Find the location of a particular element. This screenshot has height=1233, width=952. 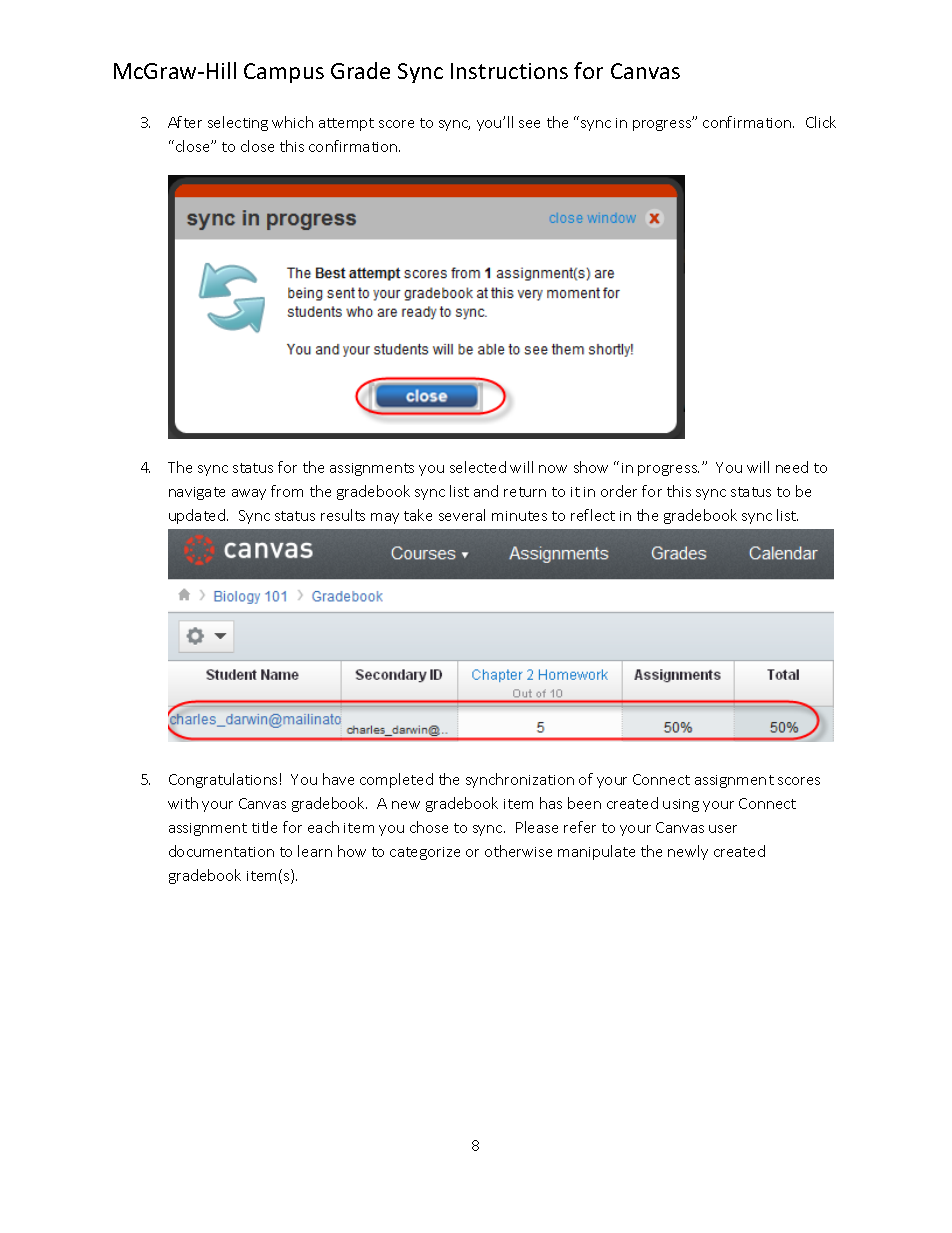

need is located at coordinates (792, 467).
